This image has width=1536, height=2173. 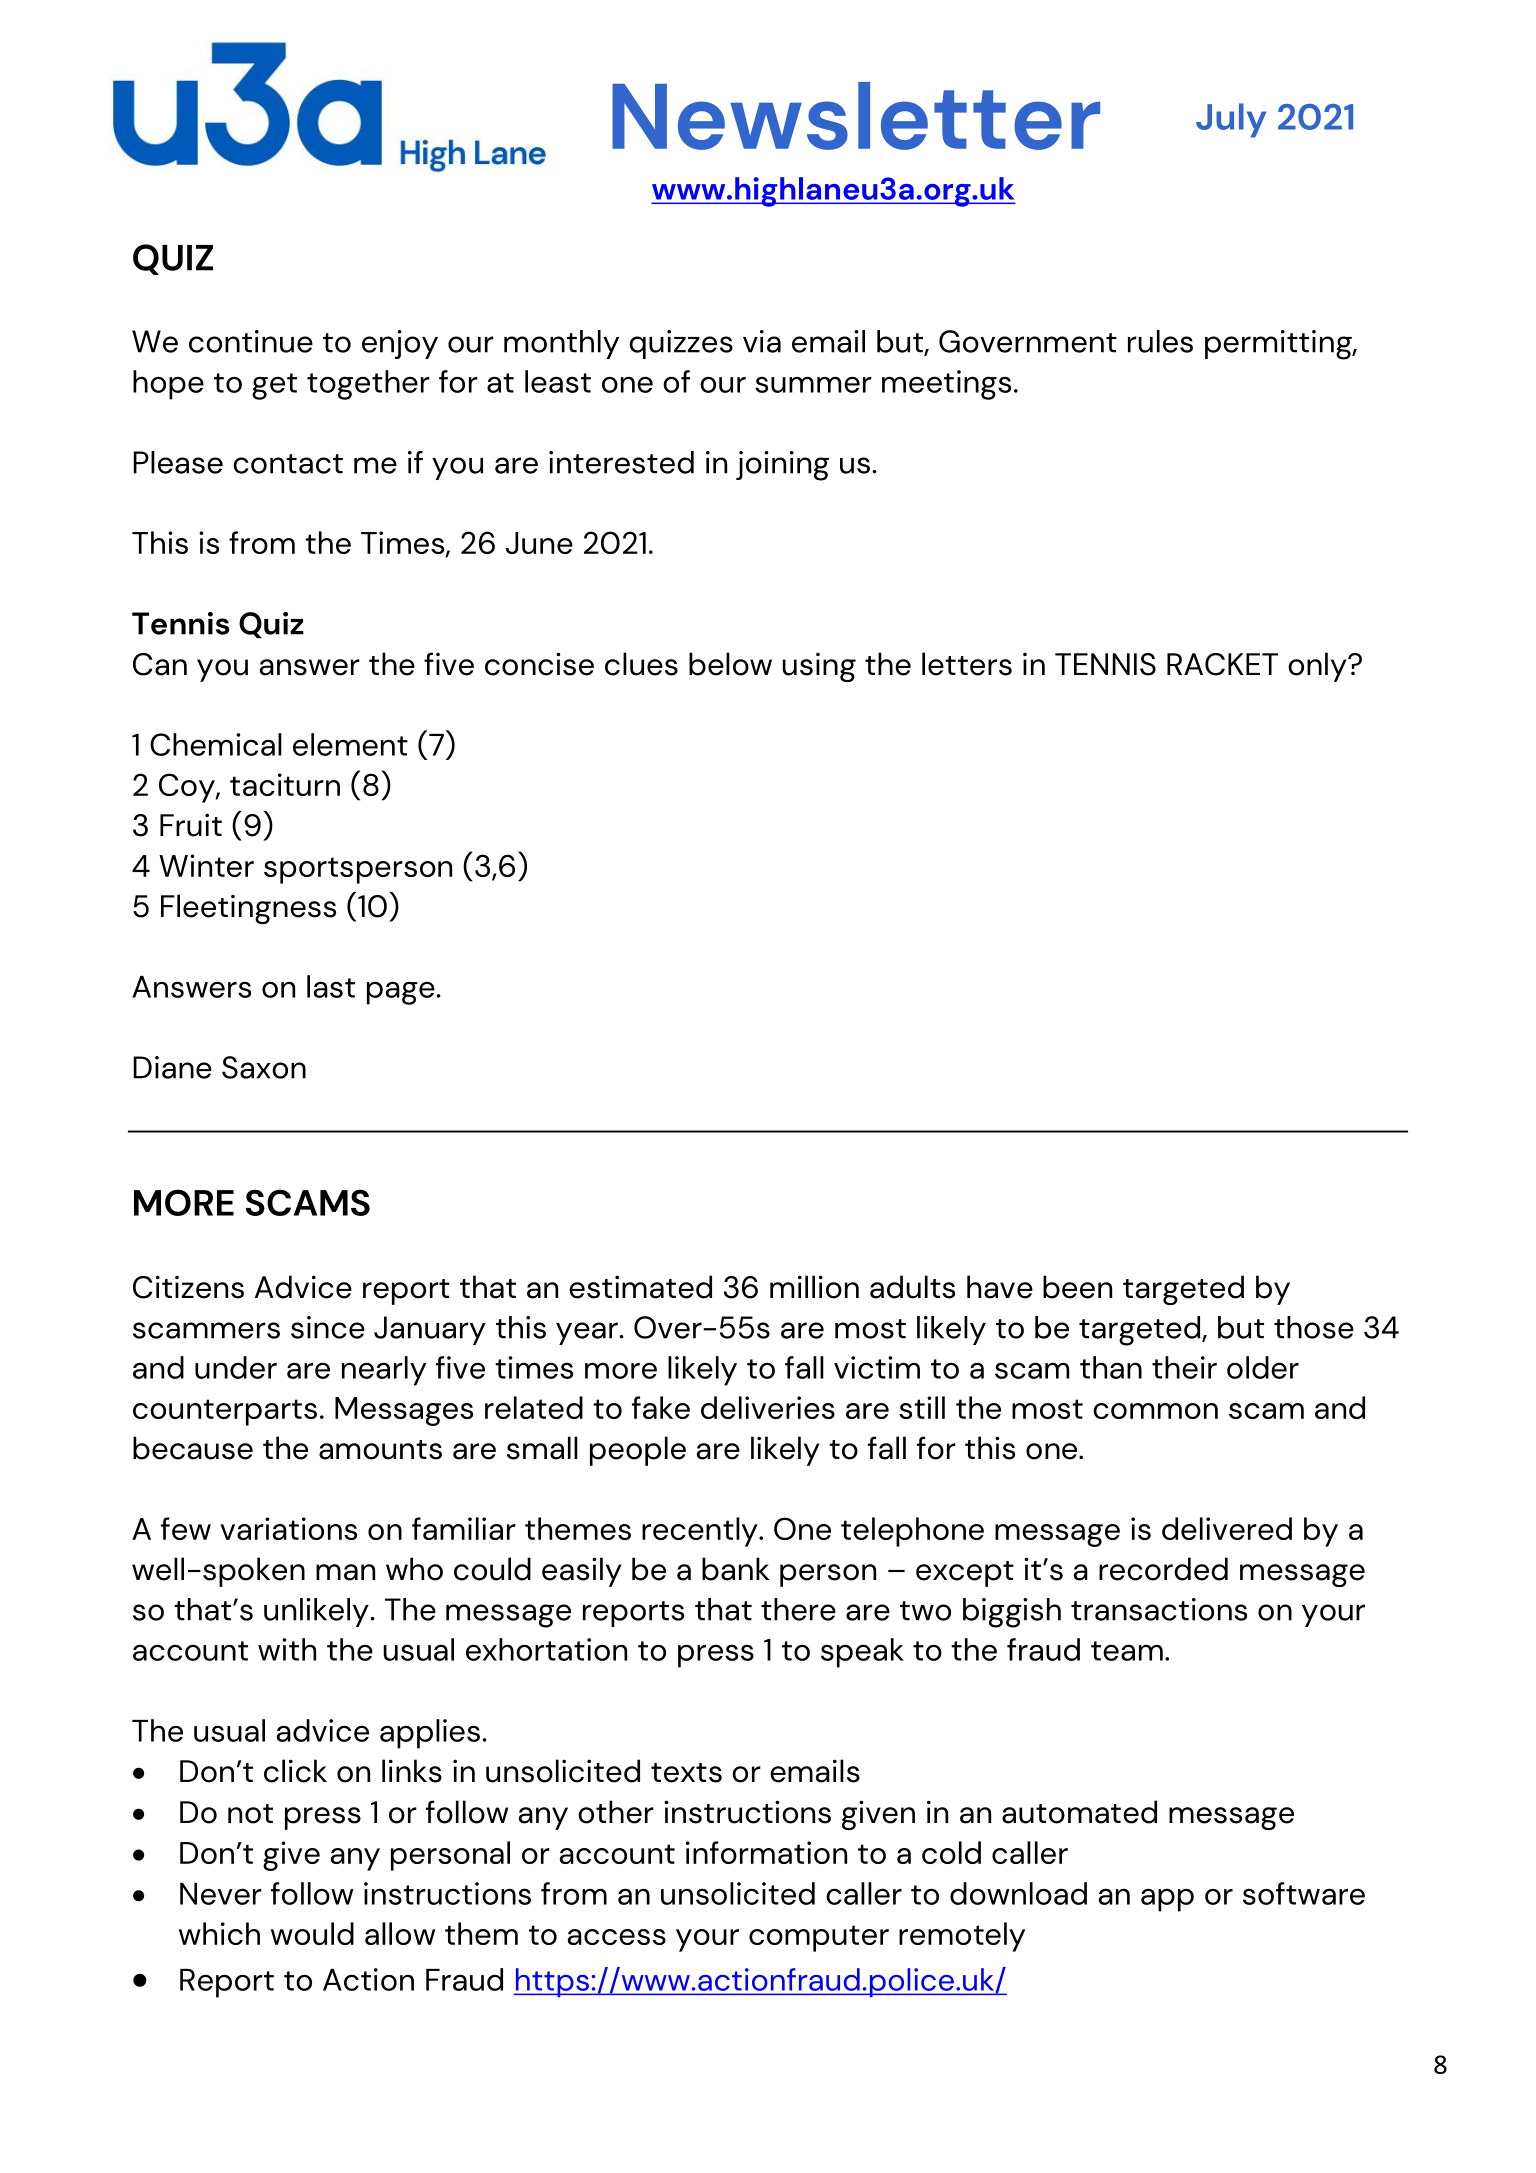 What do you see at coordinates (331, 986) in the image?
I see `last` at bounding box center [331, 986].
